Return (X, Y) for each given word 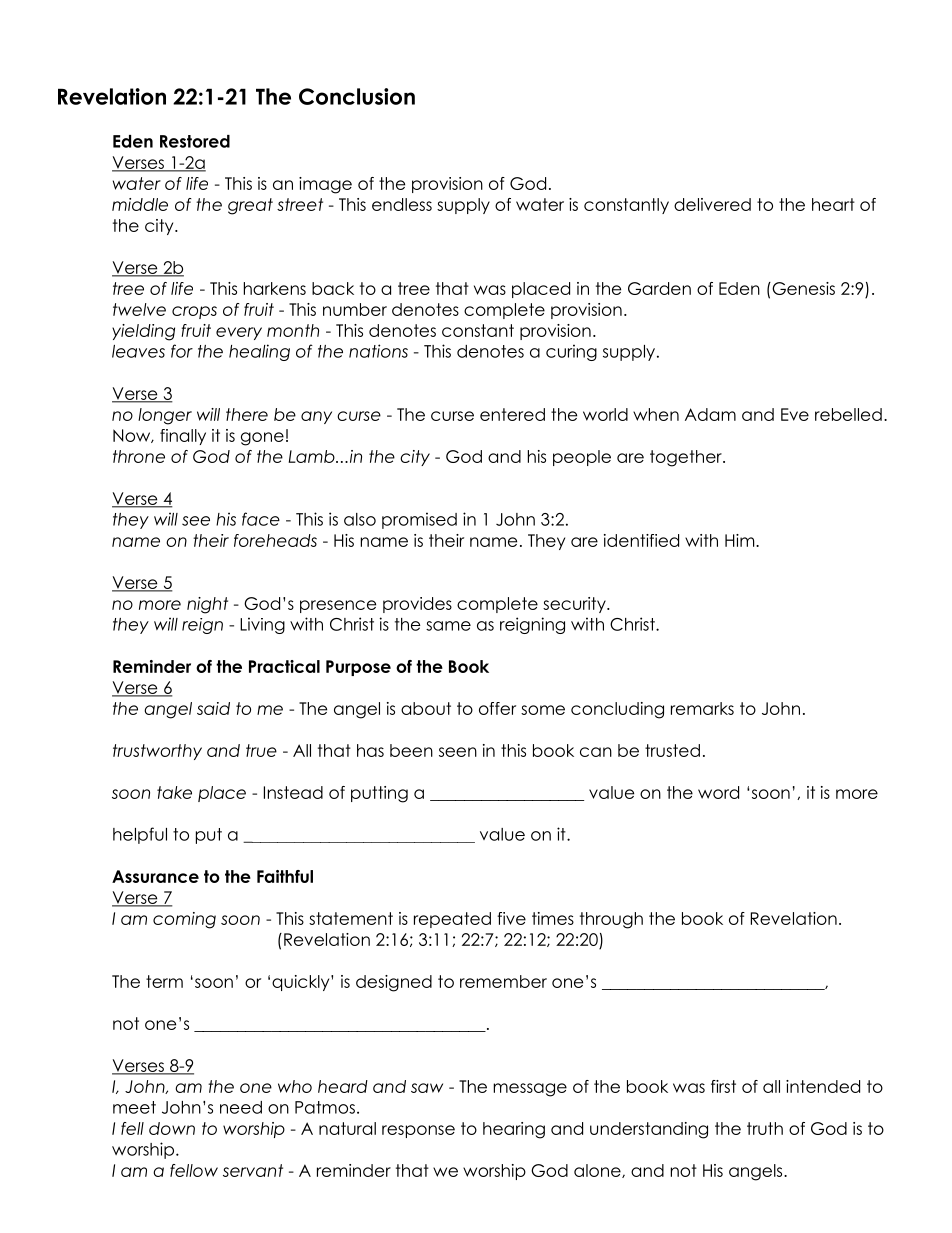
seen (458, 752)
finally (183, 437)
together (687, 458)
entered (512, 414)
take (174, 792)
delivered (712, 204)
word (718, 792)
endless (402, 204)
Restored (195, 141)
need (241, 1107)
